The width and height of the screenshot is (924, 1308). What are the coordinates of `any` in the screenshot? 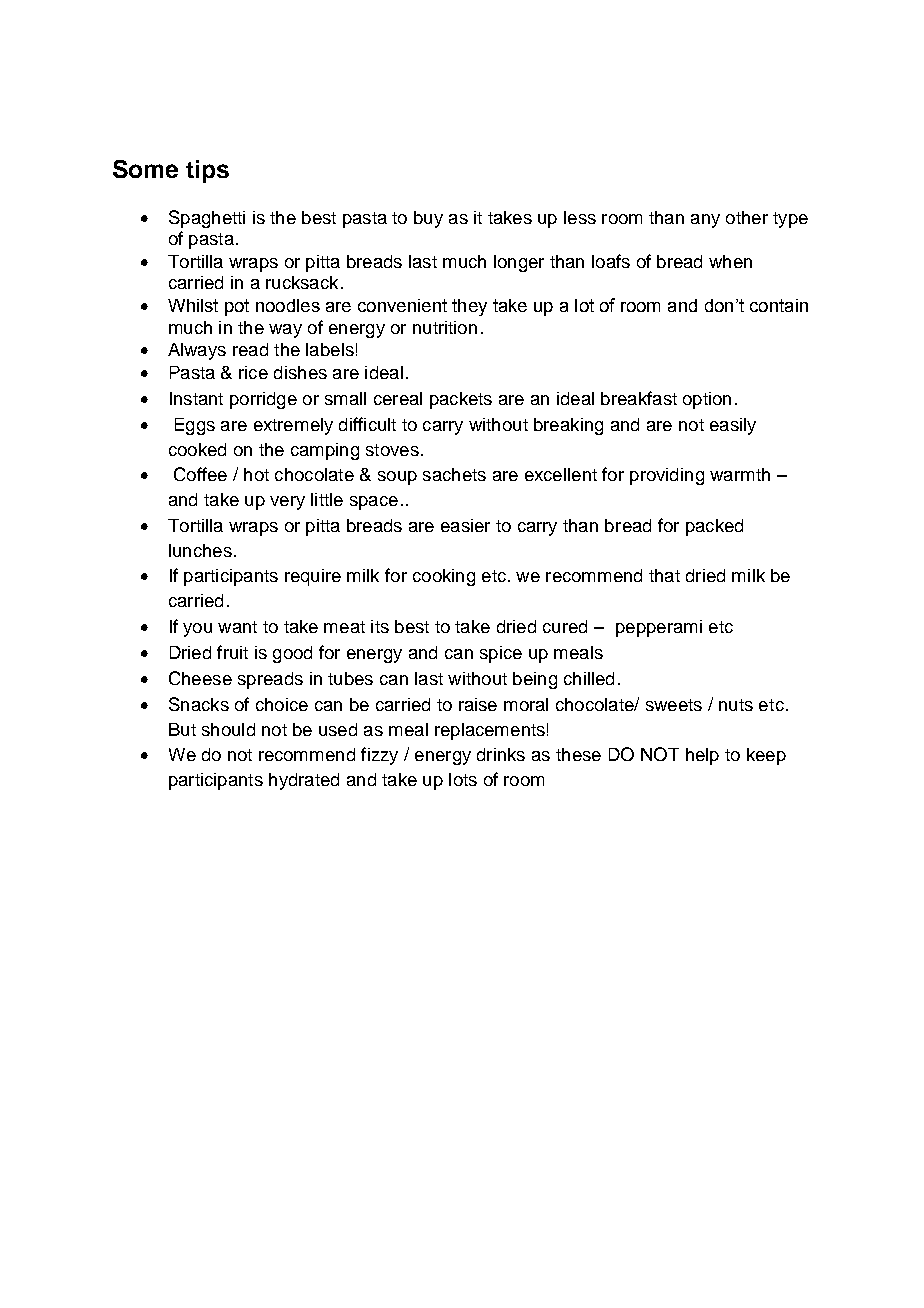 It's located at (705, 221).
